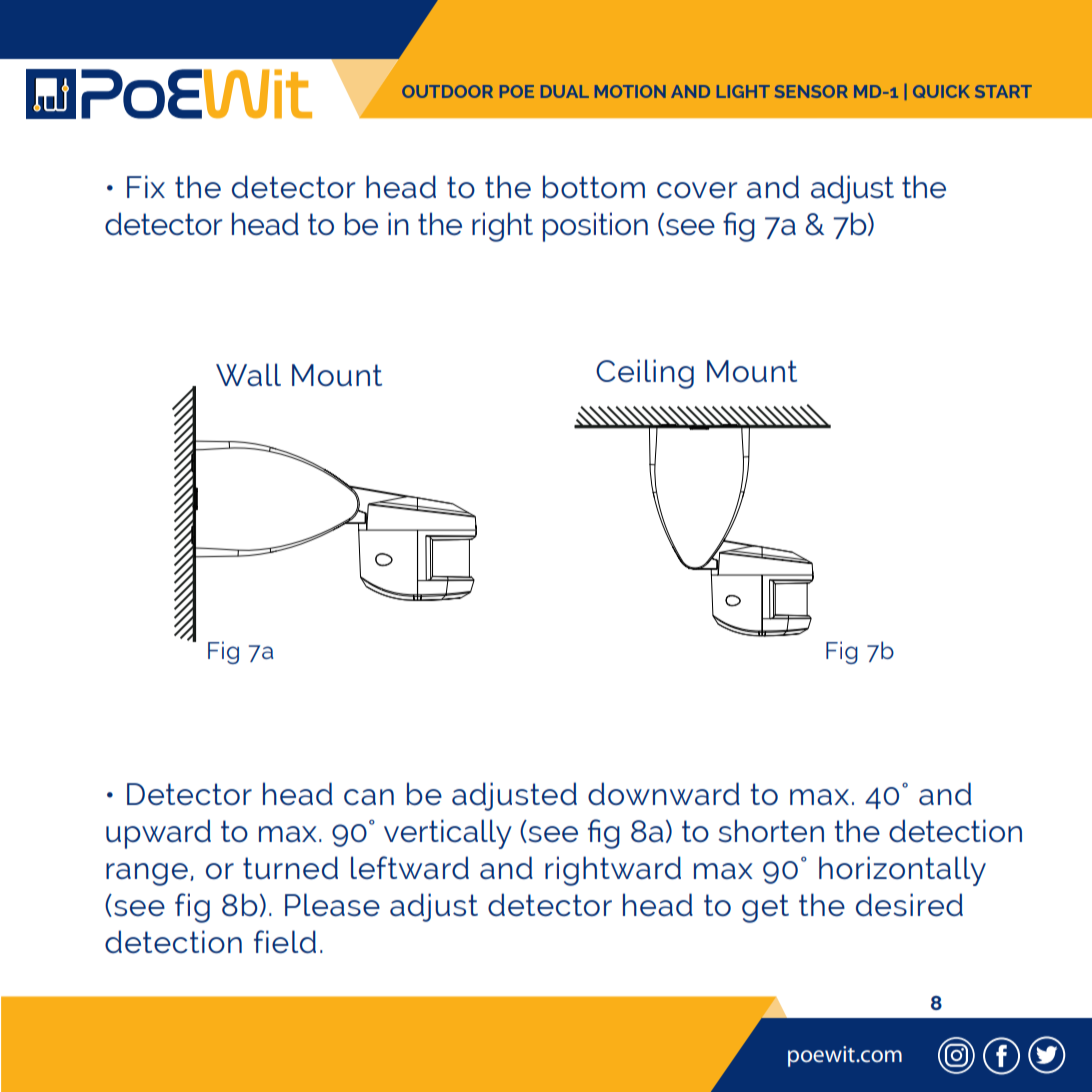 This screenshot has height=1092, width=1092. What do you see at coordinates (565, 91) in the screenshot?
I see `DUAL` at bounding box center [565, 91].
